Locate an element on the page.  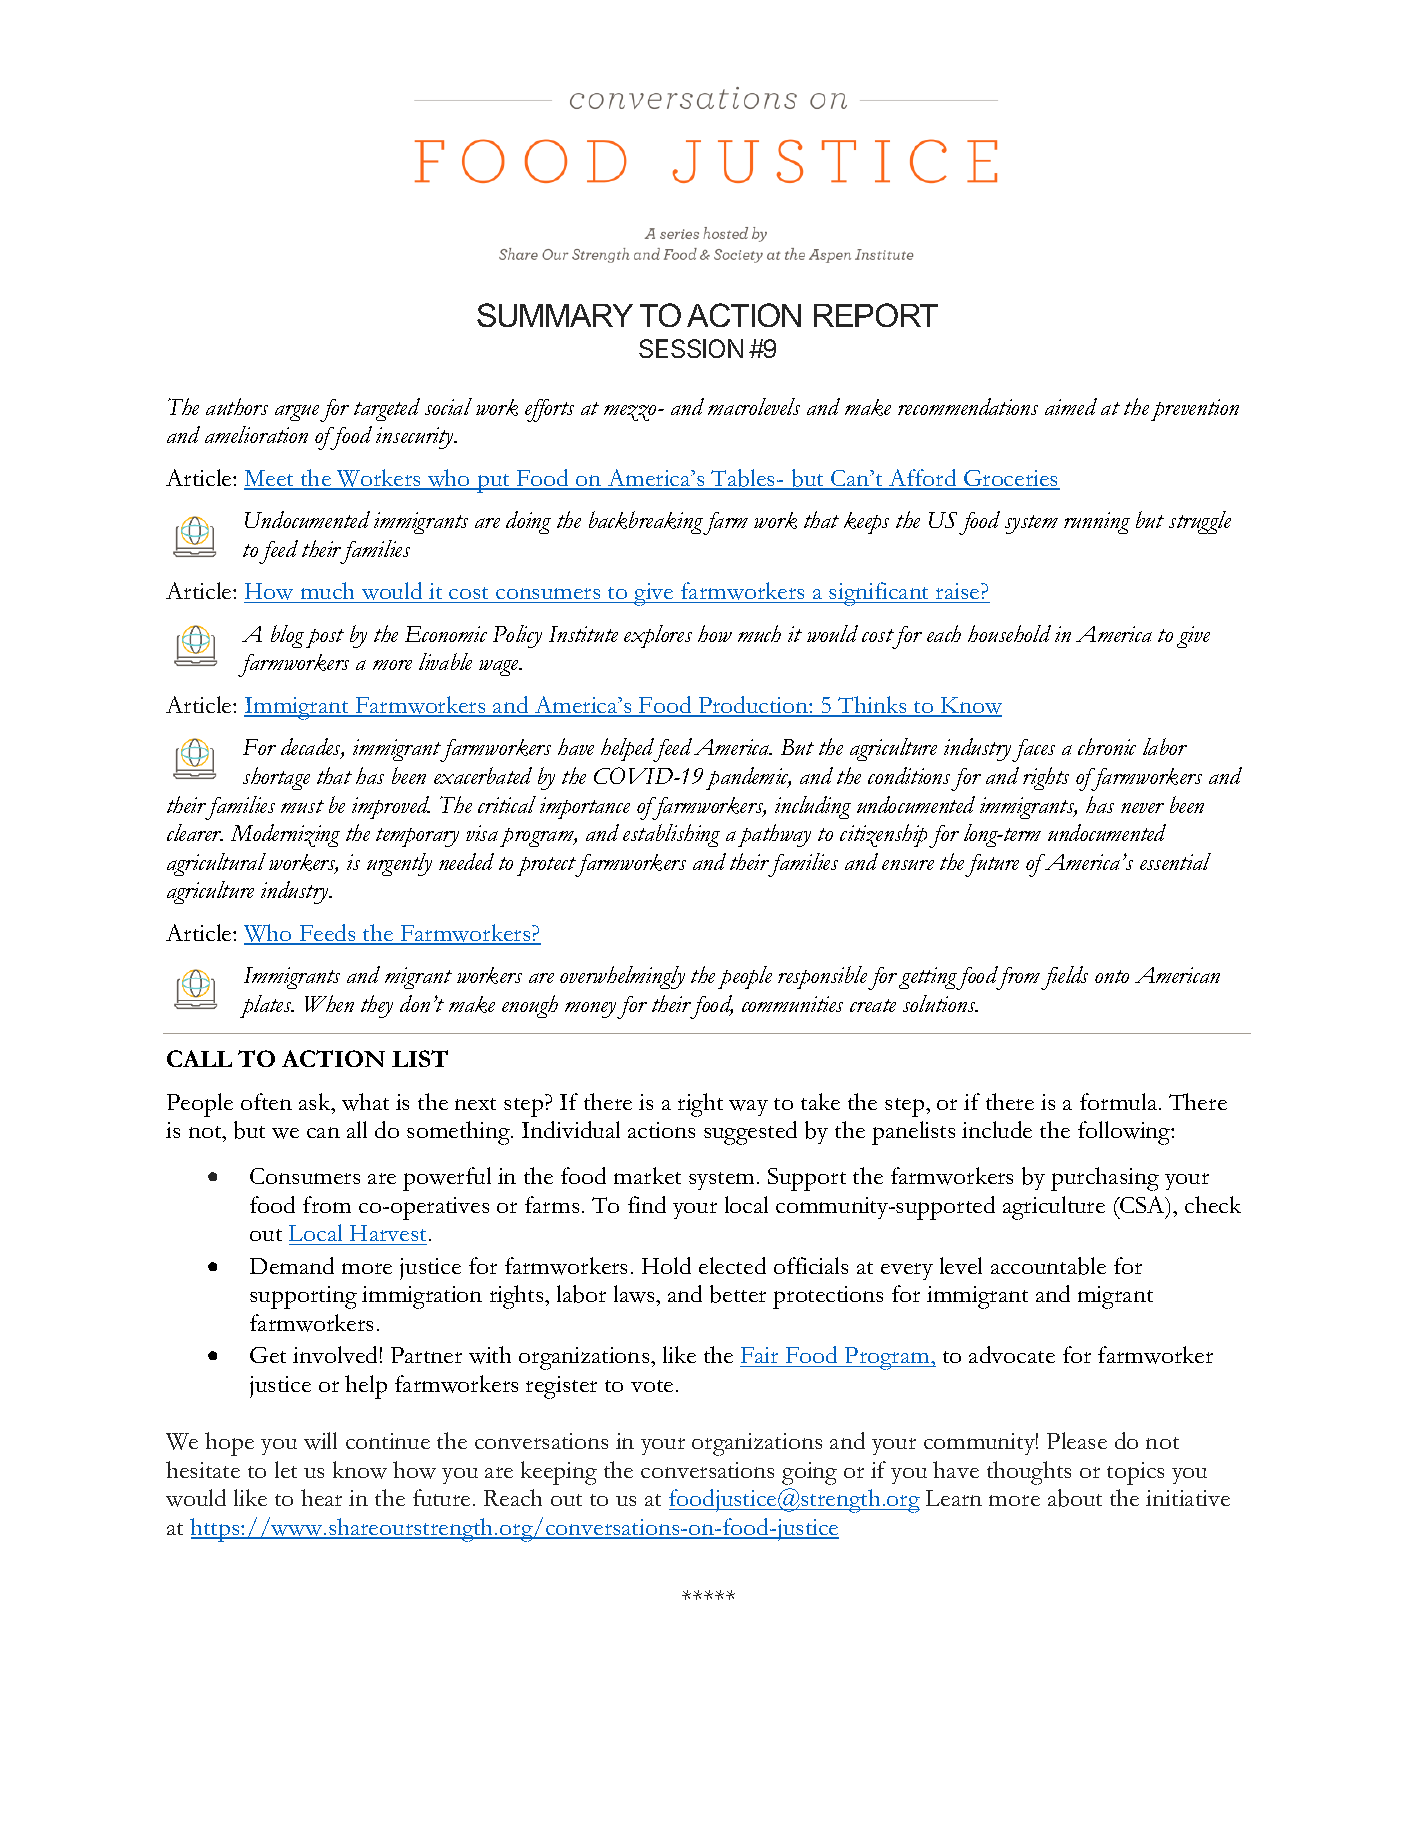
ask is located at coordinates (316, 1101).
